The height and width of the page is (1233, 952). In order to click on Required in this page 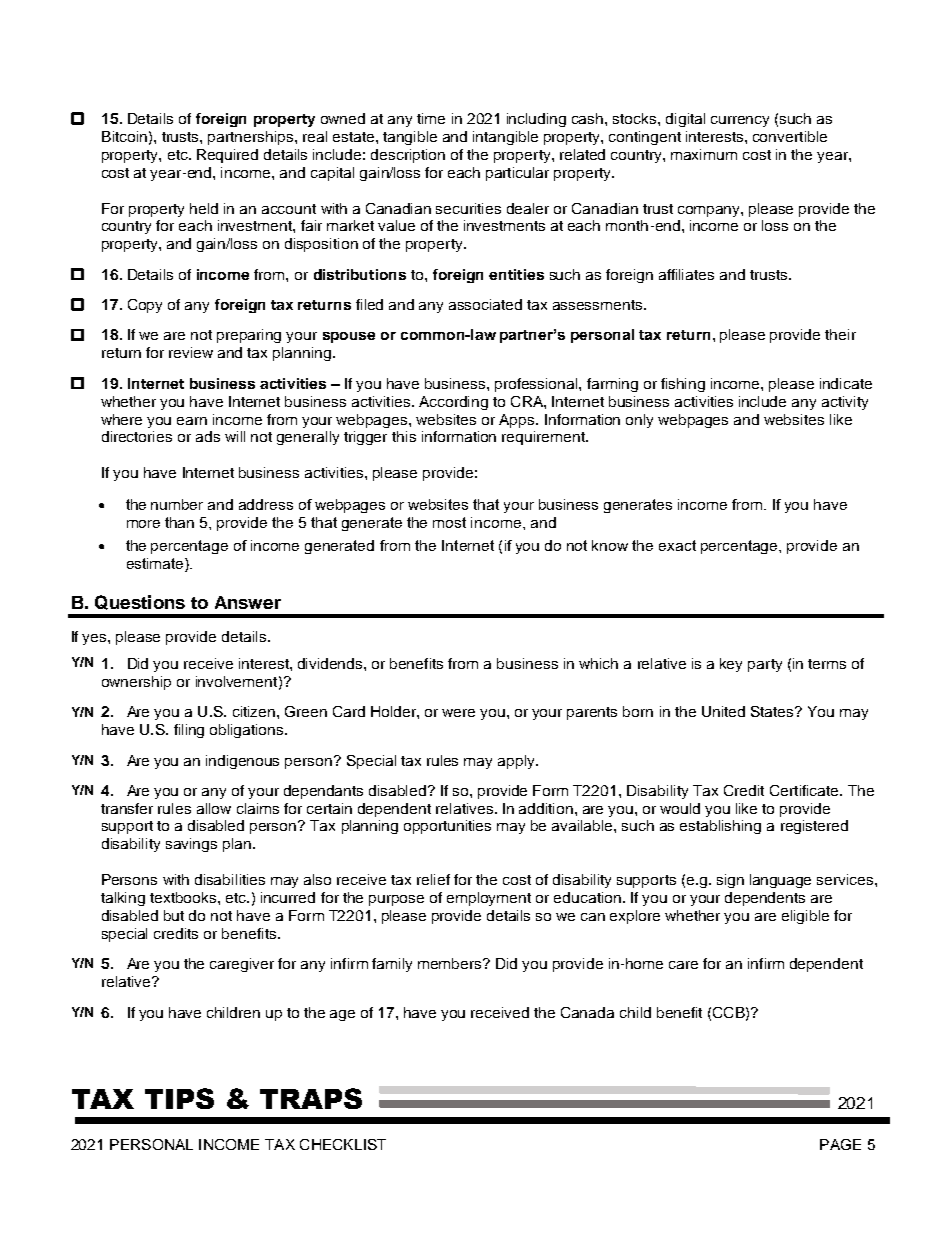, I will do `click(227, 156)`.
